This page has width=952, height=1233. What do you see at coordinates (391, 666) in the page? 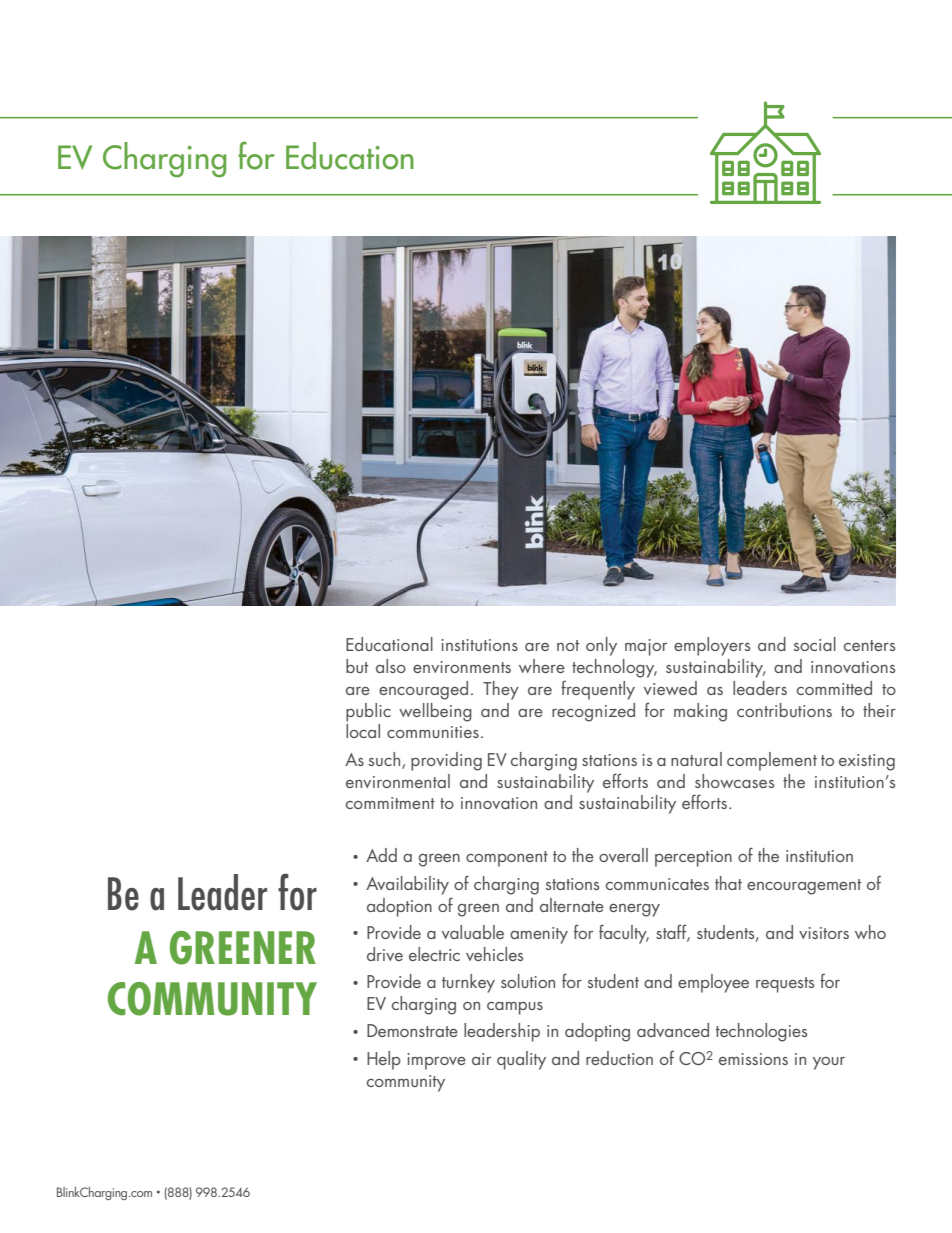
I see `also` at bounding box center [391, 666].
